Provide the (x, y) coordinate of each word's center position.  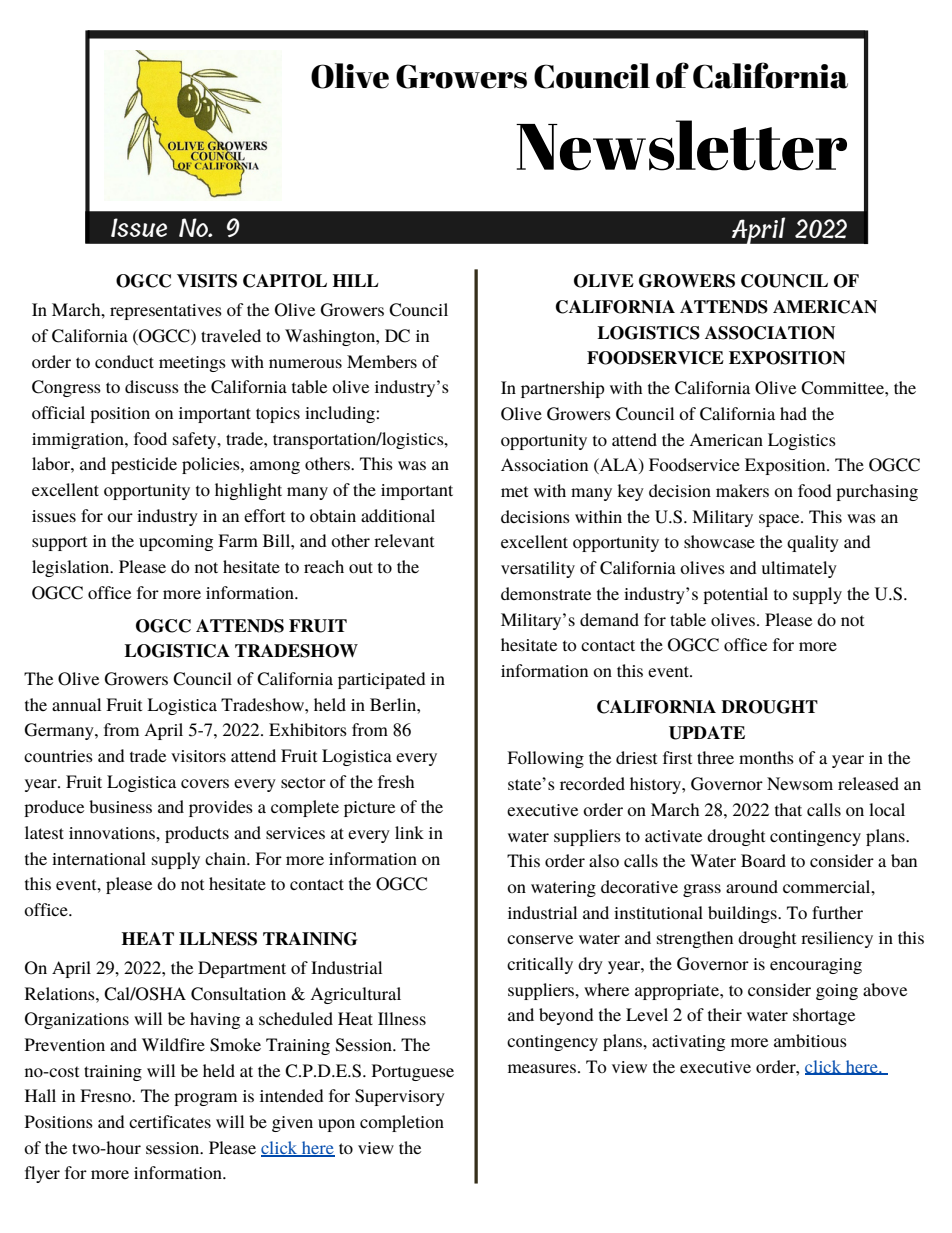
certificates (170, 1121)
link (409, 832)
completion (402, 1123)
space (780, 520)
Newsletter (681, 145)
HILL (356, 280)
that (788, 809)
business (120, 806)
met (514, 491)
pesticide (144, 465)
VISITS (207, 281)
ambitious (810, 1040)
